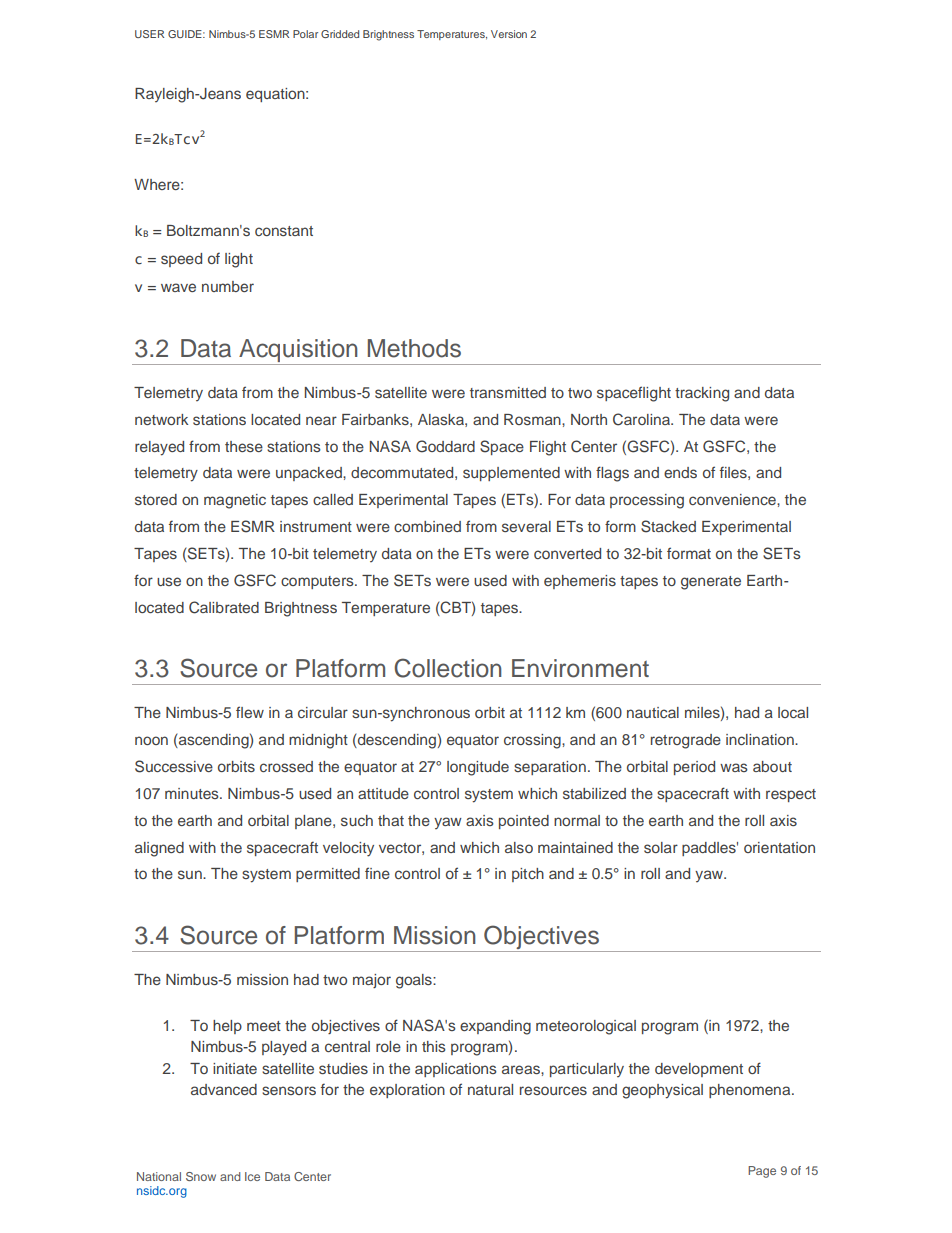  Describe the element at coordinates (734, 767) in the screenshot. I see `was` at that location.
